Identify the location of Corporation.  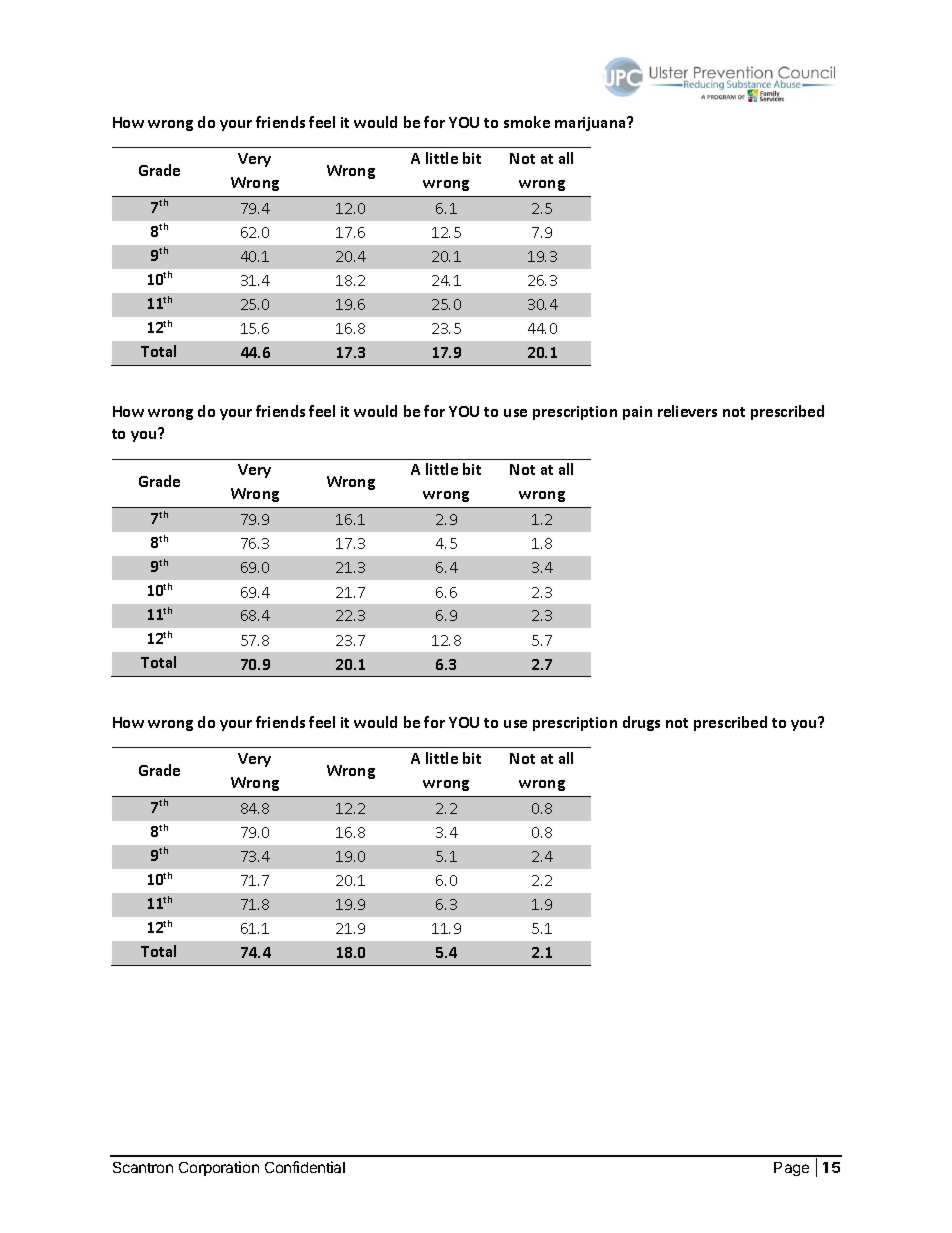
(219, 1168).
